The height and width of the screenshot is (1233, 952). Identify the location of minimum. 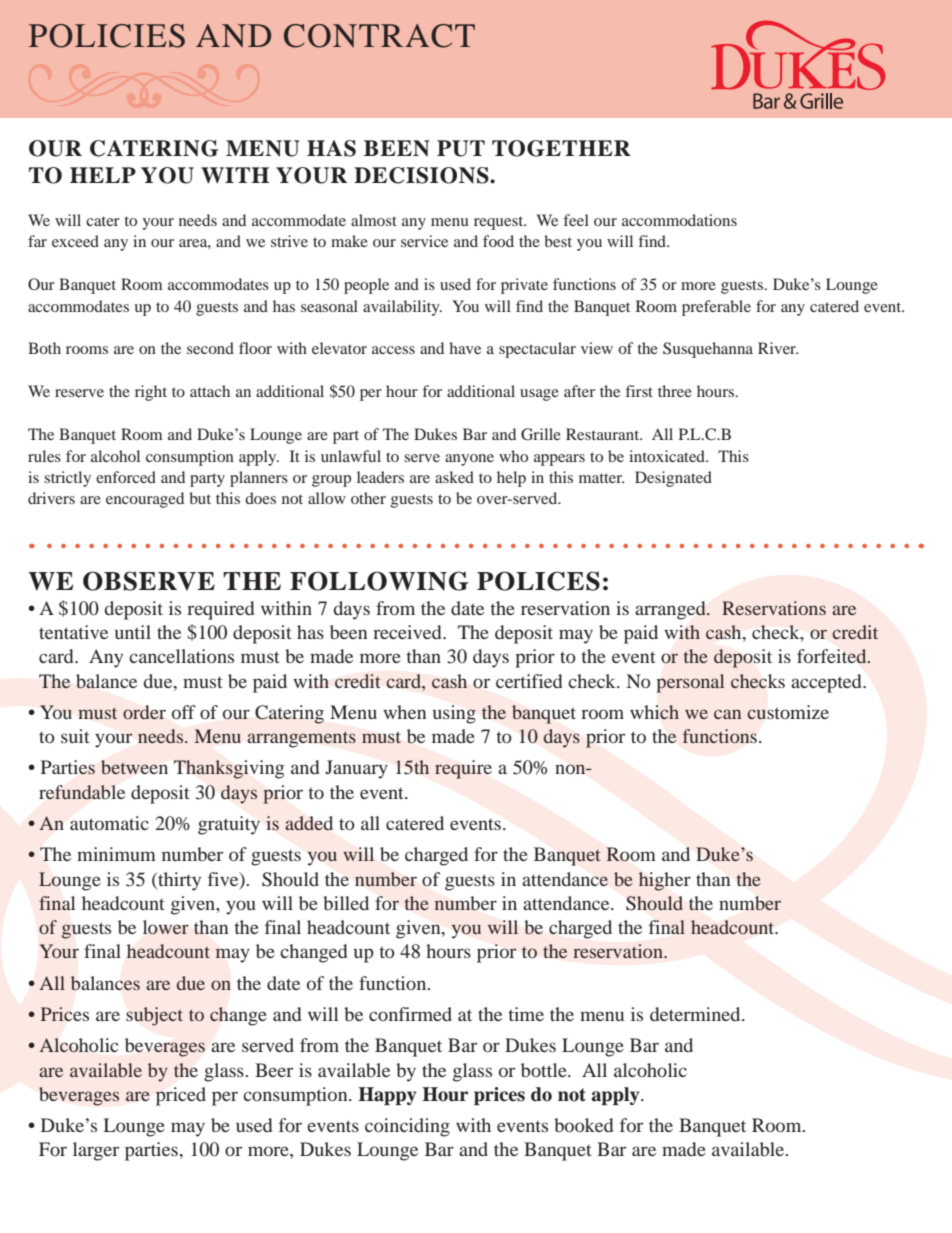
(116, 854).
